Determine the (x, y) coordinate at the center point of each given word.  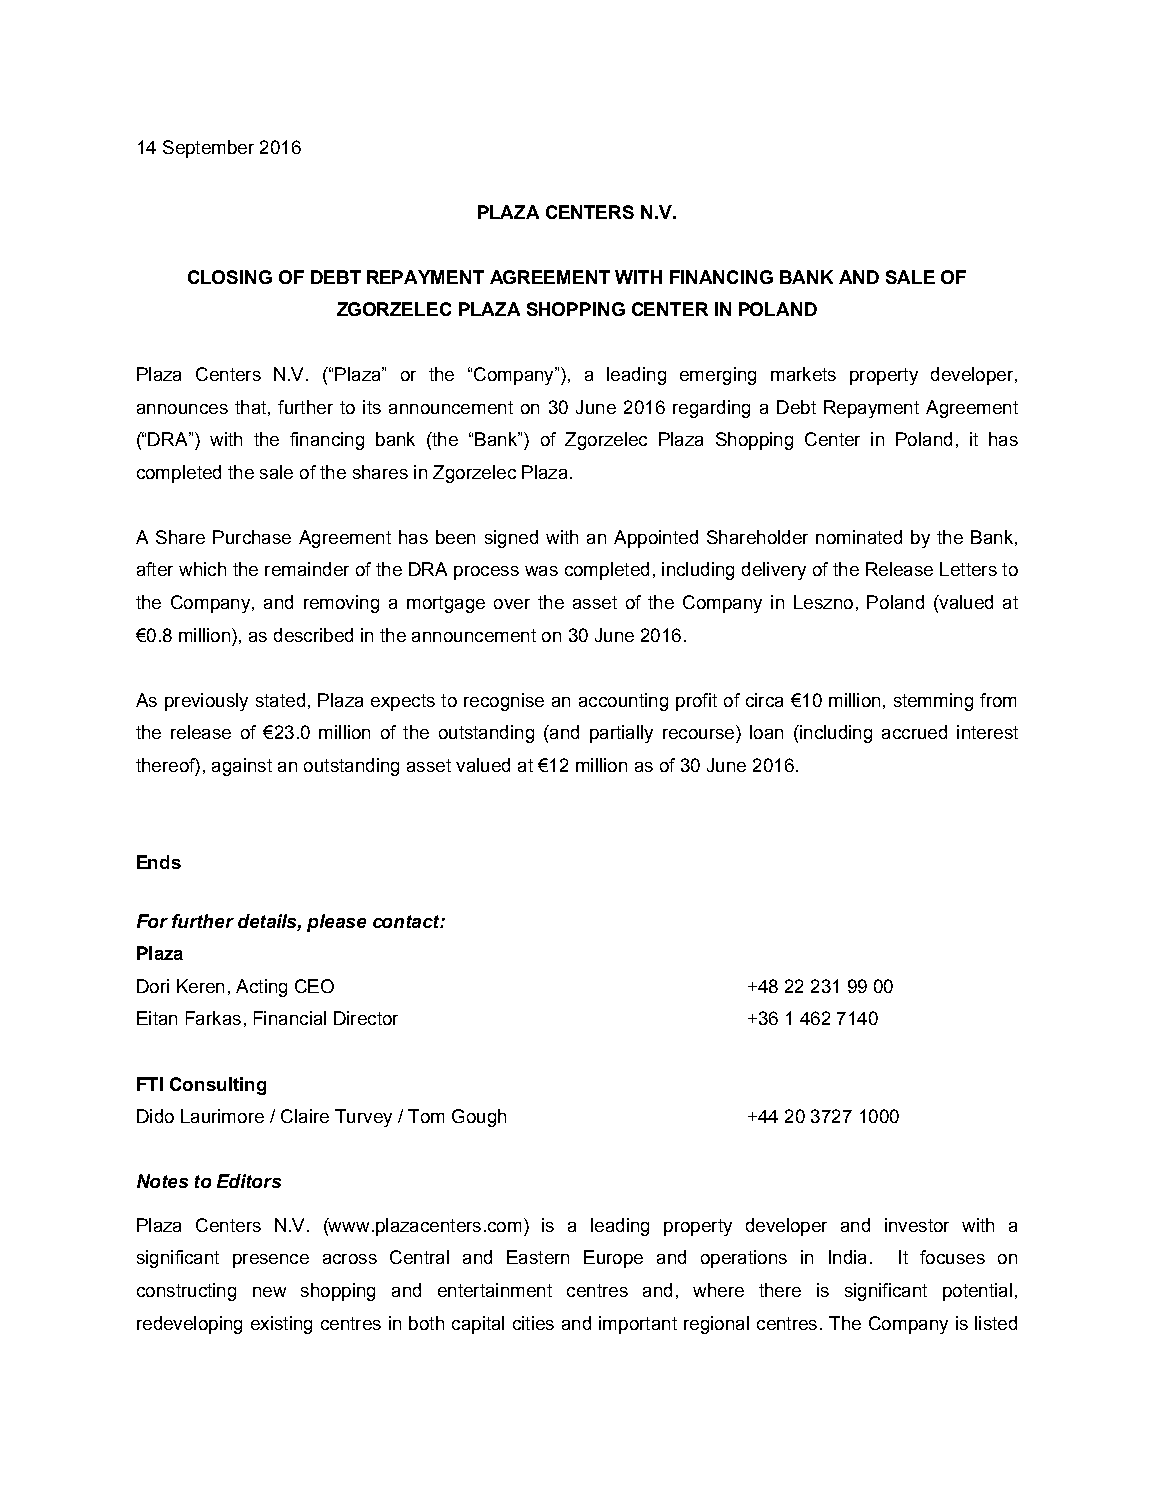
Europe (613, 1259)
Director (366, 1018)
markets (803, 374)
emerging (718, 376)
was (541, 571)
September (208, 149)
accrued (914, 732)
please (336, 923)
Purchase (252, 537)
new (269, 1292)
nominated (859, 537)
